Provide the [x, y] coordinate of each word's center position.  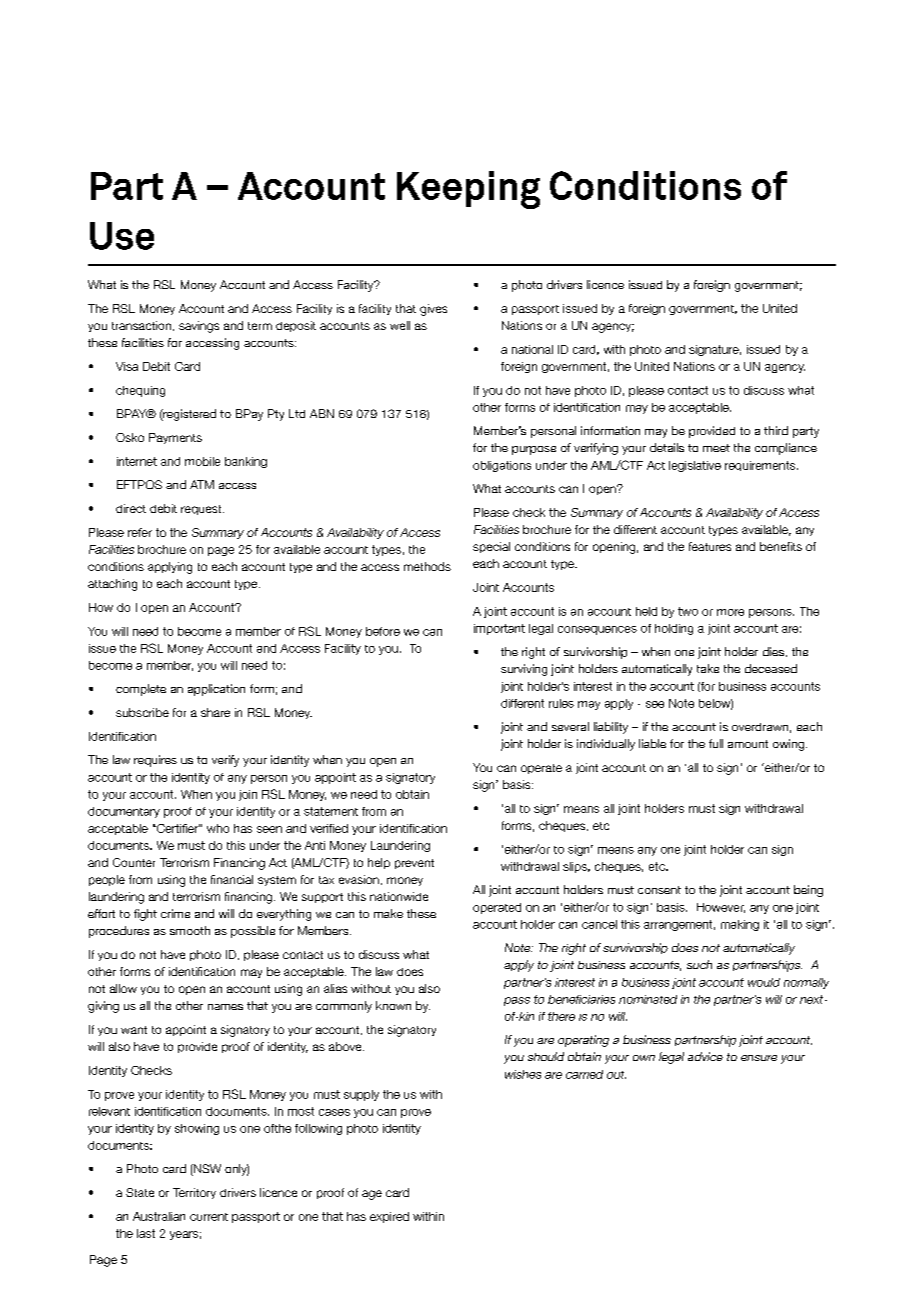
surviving [524, 670]
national [532, 349]
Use [122, 236]
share [215, 712]
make [388, 913]
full [716, 743]
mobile [202, 461]
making [740, 925]
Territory [194, 1193]
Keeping [468, 190]
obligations [502, 466]
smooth [190, 930]
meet [716, 448]
